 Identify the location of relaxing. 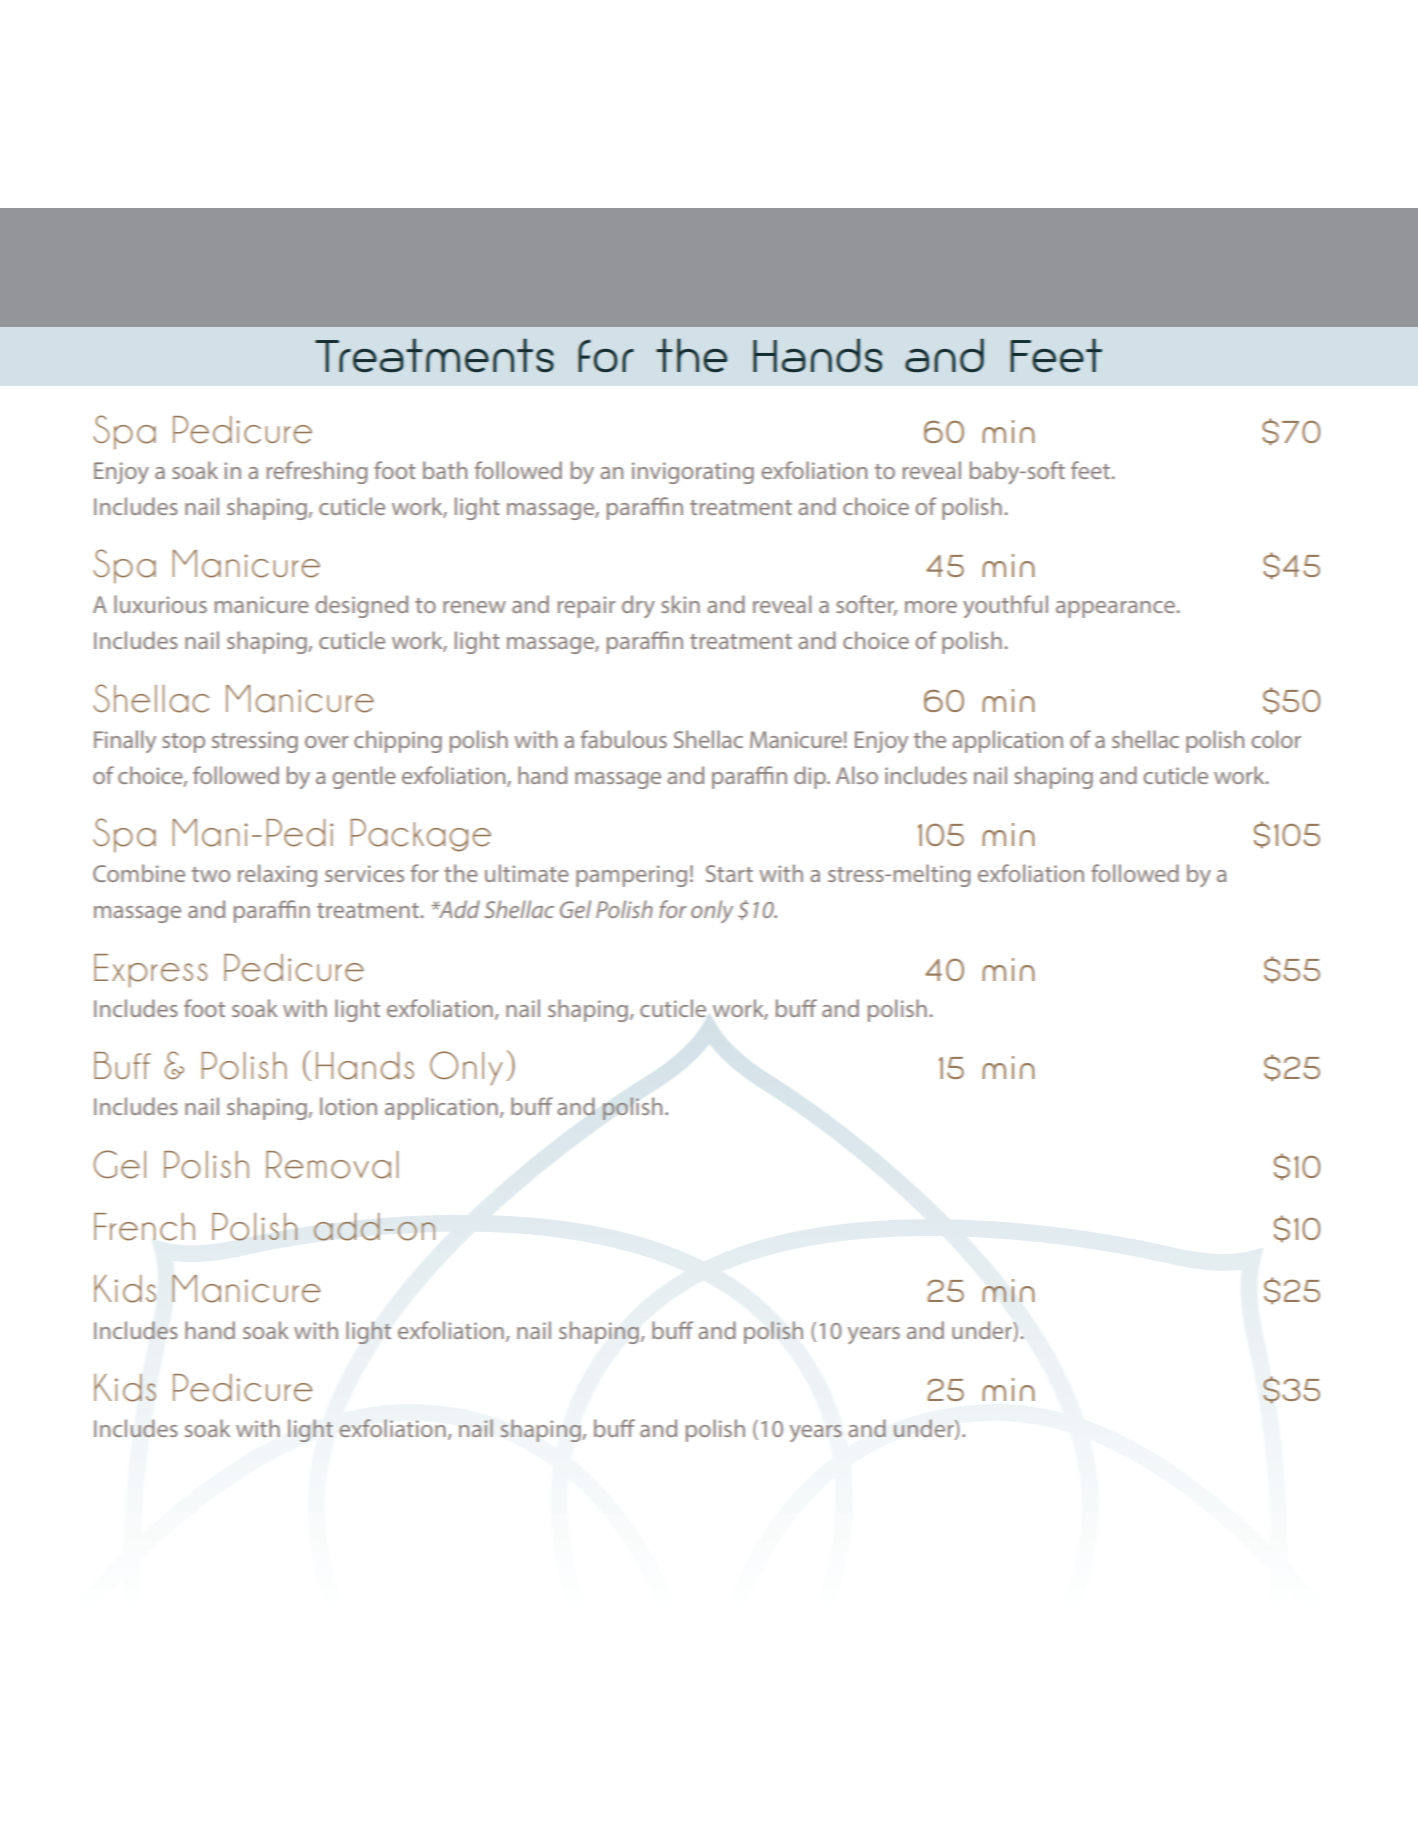
(277, 875).
